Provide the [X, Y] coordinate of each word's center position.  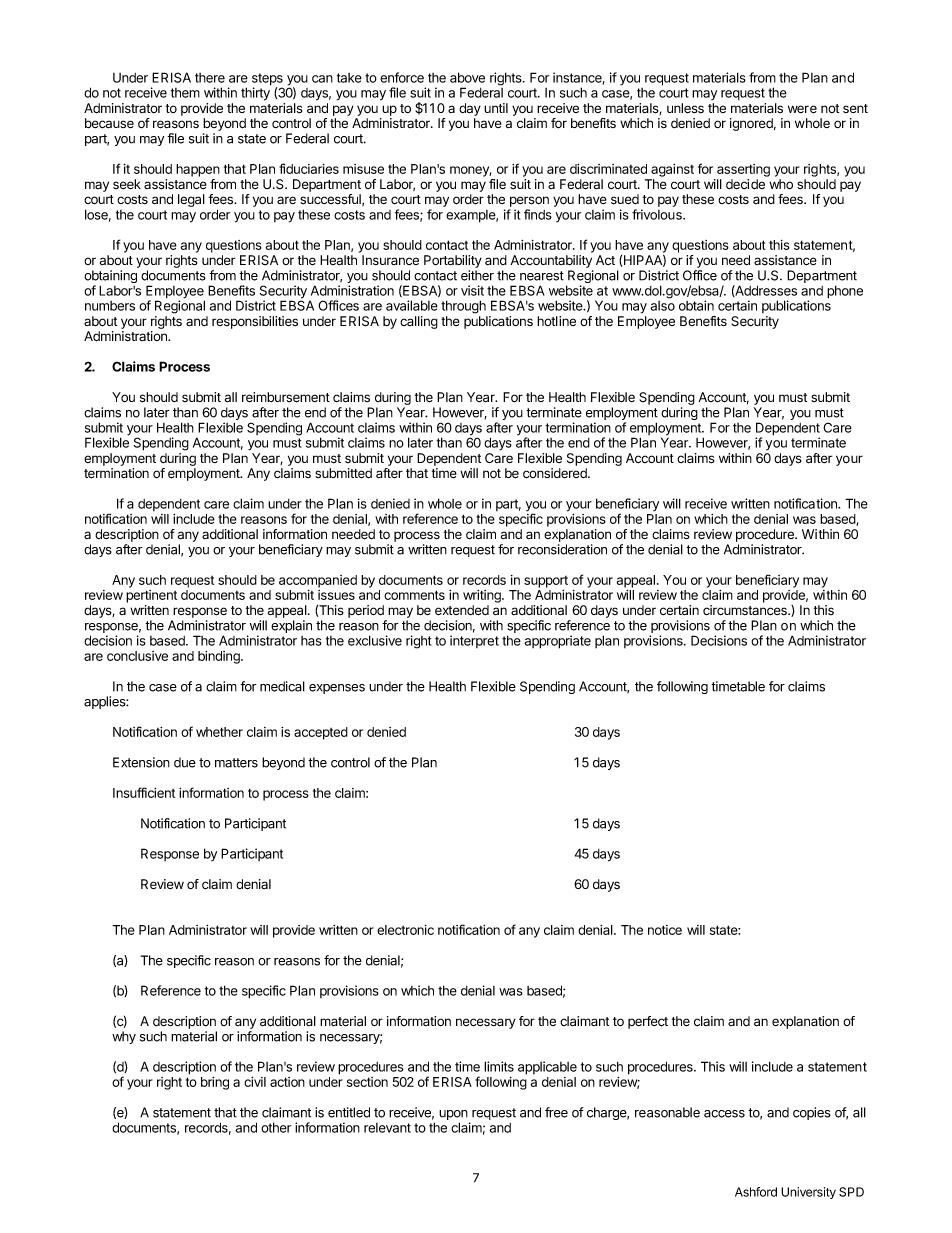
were [802, 109]
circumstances [746, 610]
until [496, 108]
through [463, 307]
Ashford [756, 1192]
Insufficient [144, 792]
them [185, 93]
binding [220, 657]
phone [845, 292]
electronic [405, 930]
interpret [474, 641]
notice [665, 930]
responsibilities [255, 322]
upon [454, 1116]
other [276, 1127]
